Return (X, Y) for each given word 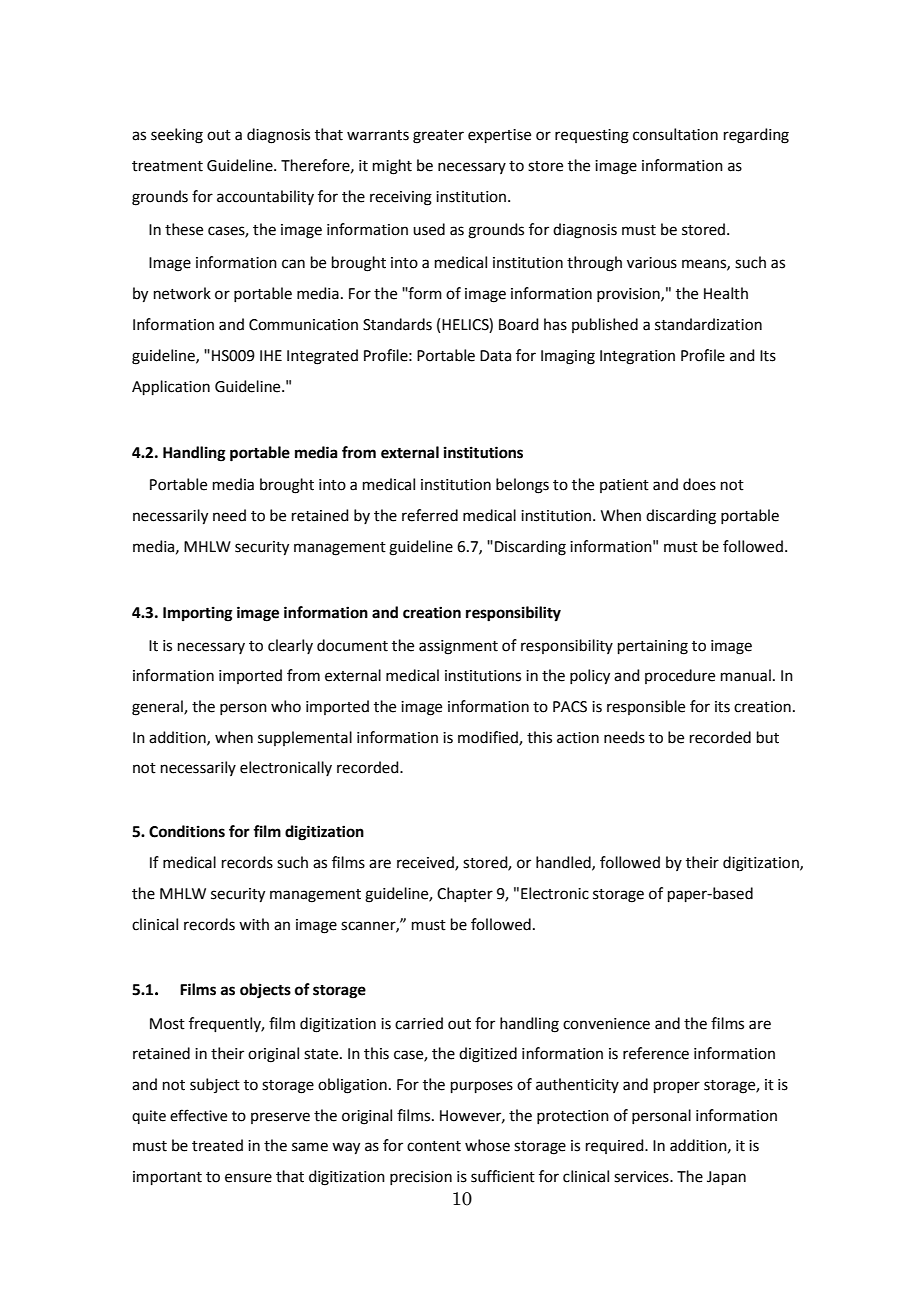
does (699, 484)
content (434, 1146)
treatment (167, 166)
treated (217, 1145)
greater (438, 137)
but (768, 737)
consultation (675, 134)
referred (430, 515)
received (426, 863)
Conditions (187, 831)
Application (171, 387)
